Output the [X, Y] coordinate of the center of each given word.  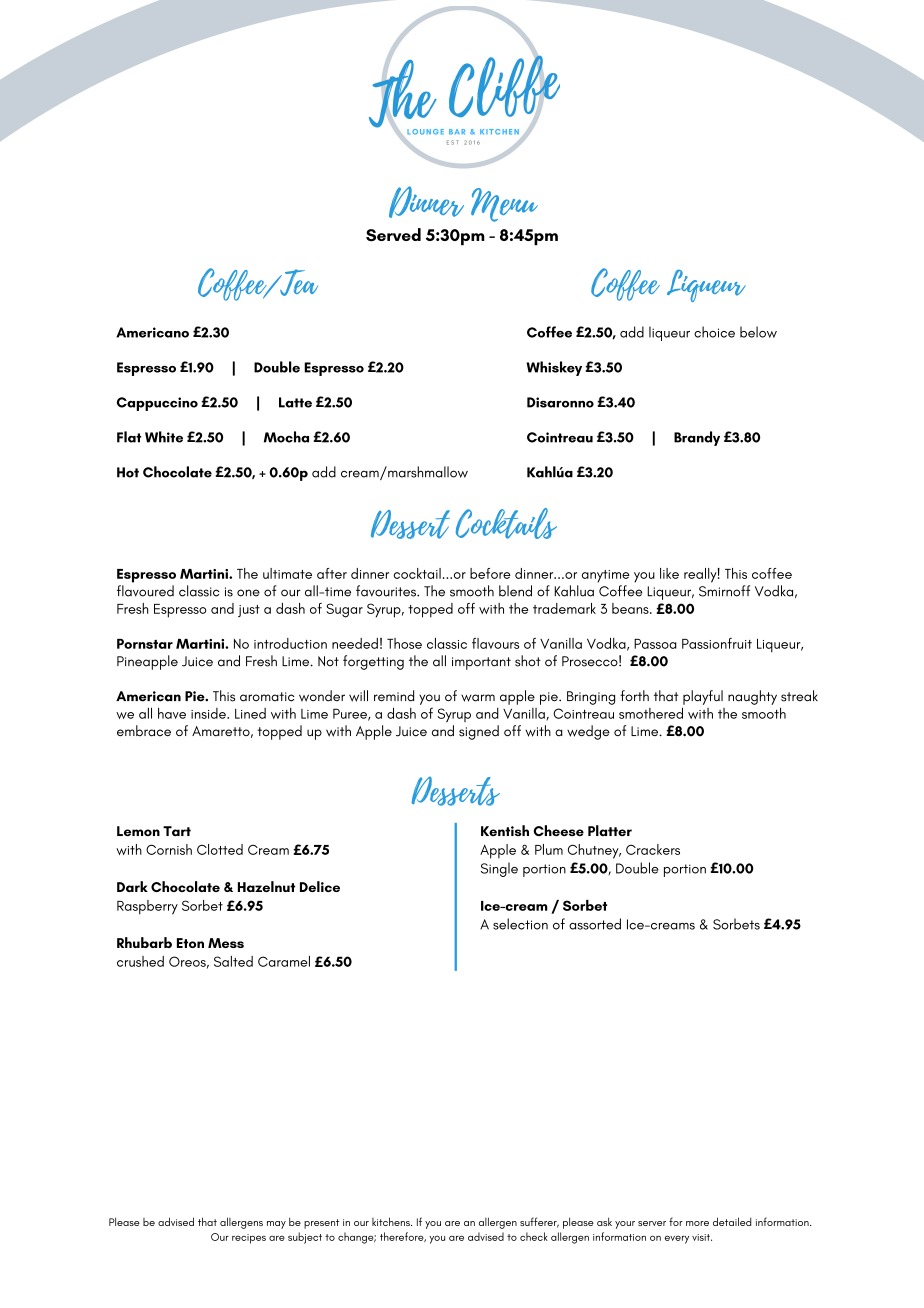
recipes [249, 1239]
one [248, 593]
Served [393, 235]
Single [499, 869]
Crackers [653, 849]
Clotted [220, 849]
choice [714, 332]
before [490, 573]
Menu [504, 205]
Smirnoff [724, 591]
